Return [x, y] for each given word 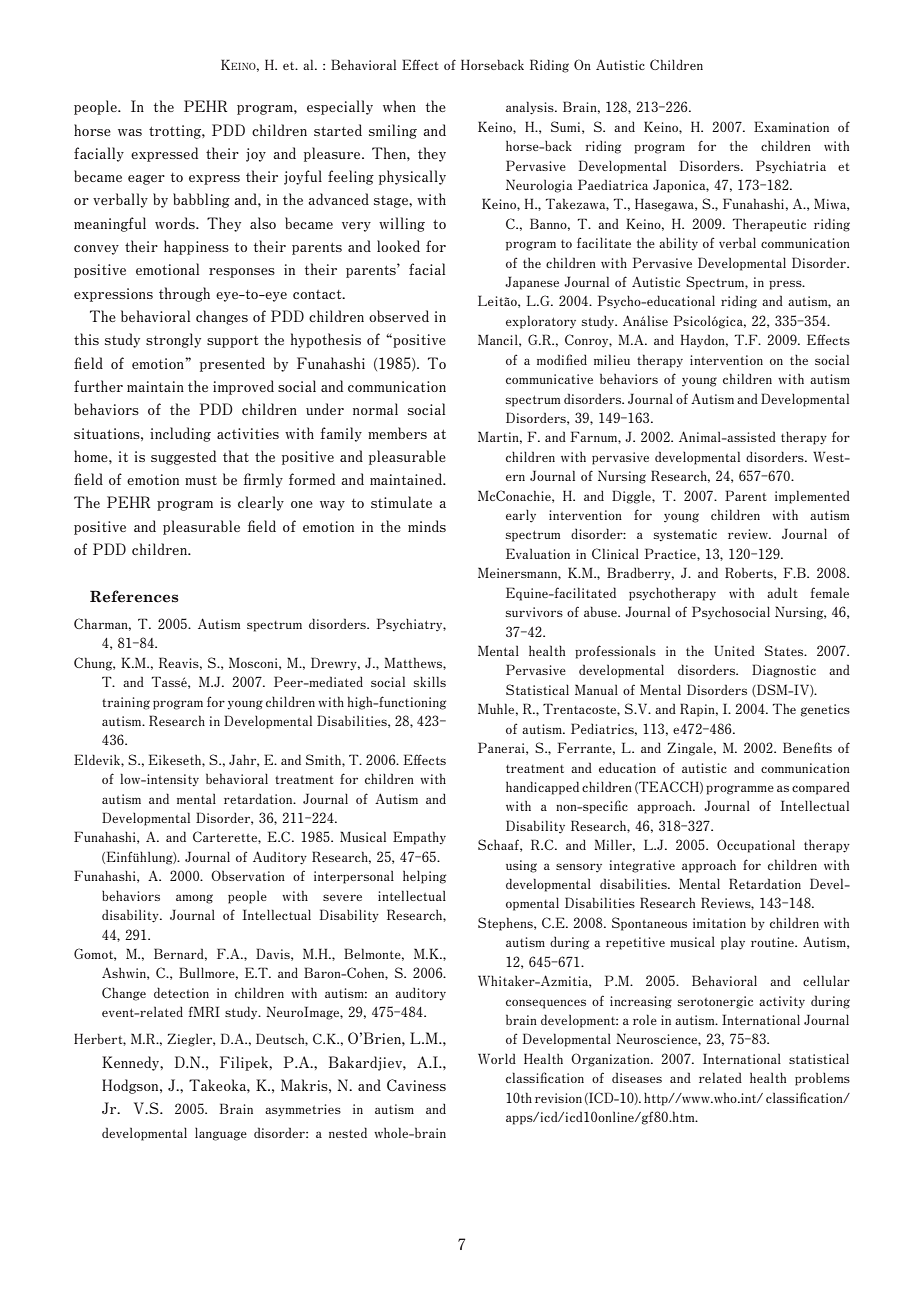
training [126, 703]
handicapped [542, 788]
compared [821, 788]
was [130, 132]
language [221, 1134]
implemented [812, 497]
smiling [393, 131]
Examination [791, 126]
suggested [183, 457]
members [397, 433]
